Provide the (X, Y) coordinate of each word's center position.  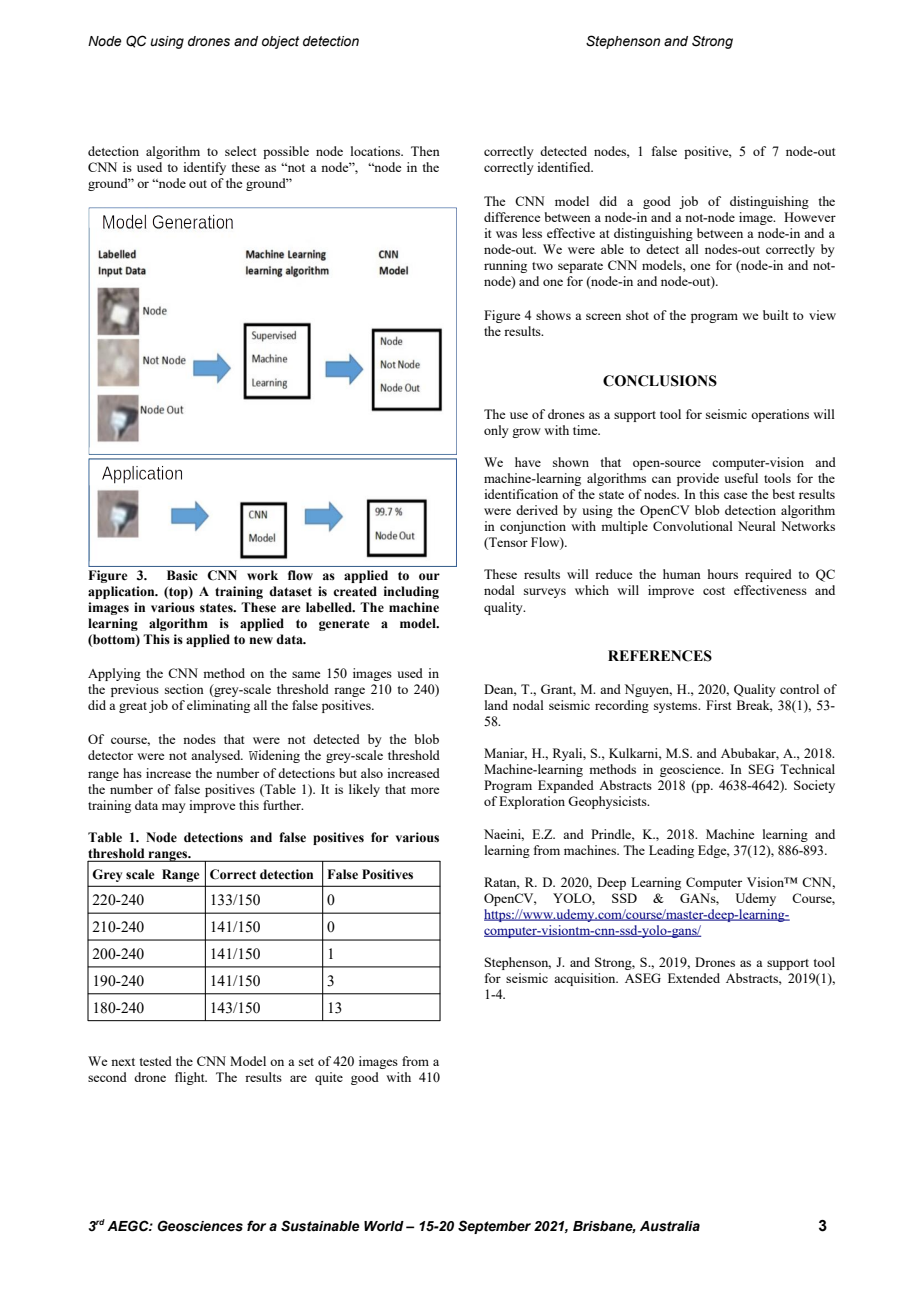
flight (191, 1078)
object (280, 42)
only (496, 431)
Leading (671, 851)
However (810, 217)
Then (425, 151)
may (174, 808)
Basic (182, 575)
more (425, 790)
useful (741, 478)
